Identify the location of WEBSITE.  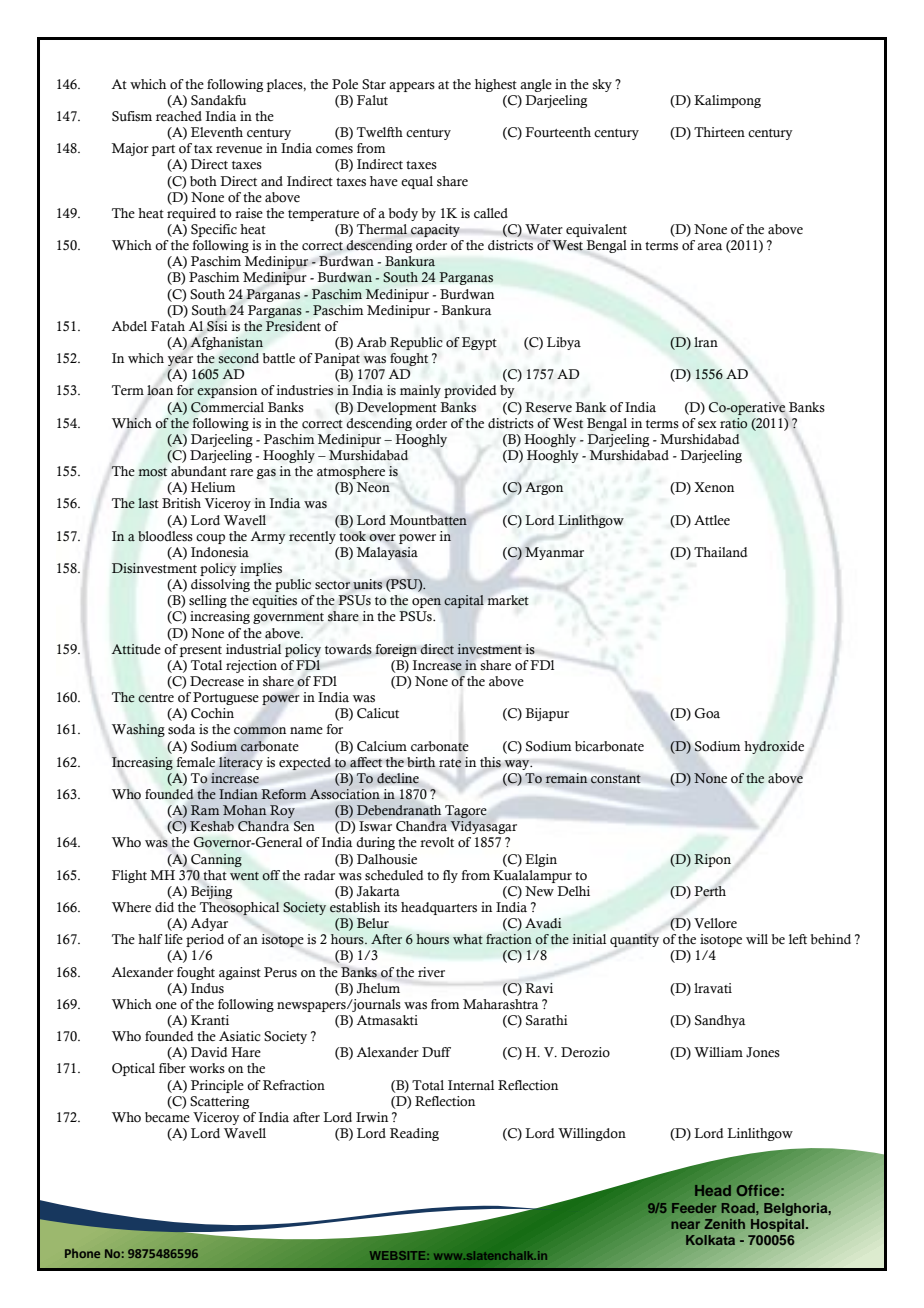
(399, 1255).
